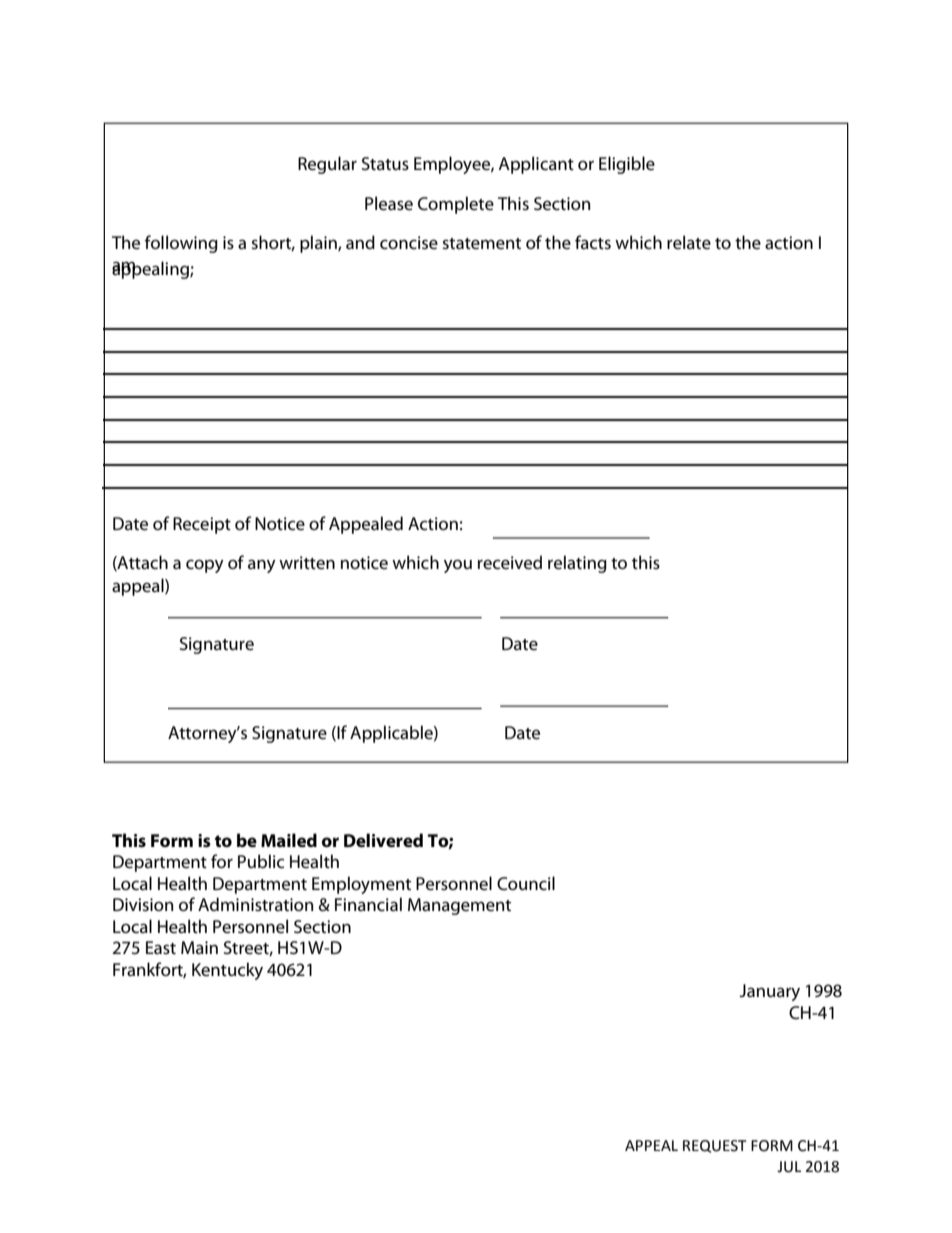 The height and width of the screenshot is (1233, 952). I want to click on copy, so click(205, 566).
